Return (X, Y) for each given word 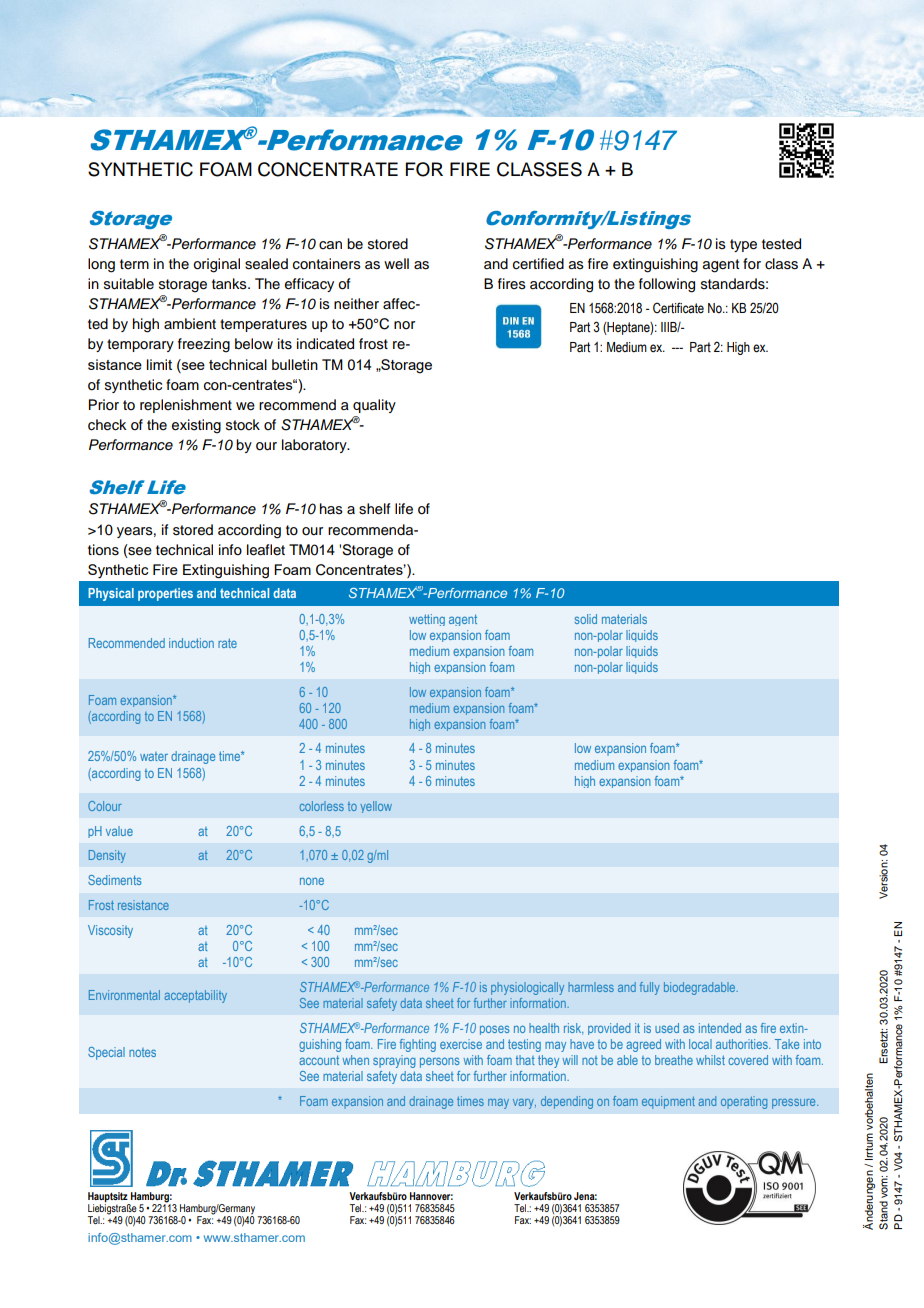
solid (586, 619)
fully (650, 988)
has (331, 509)
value (119, 831)
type (743, 245)
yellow (376, 807)
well (396, 263)
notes (142, 1052)
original (216, 265)
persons (440, 1062)
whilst (710, 1060)
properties (165, 594)
